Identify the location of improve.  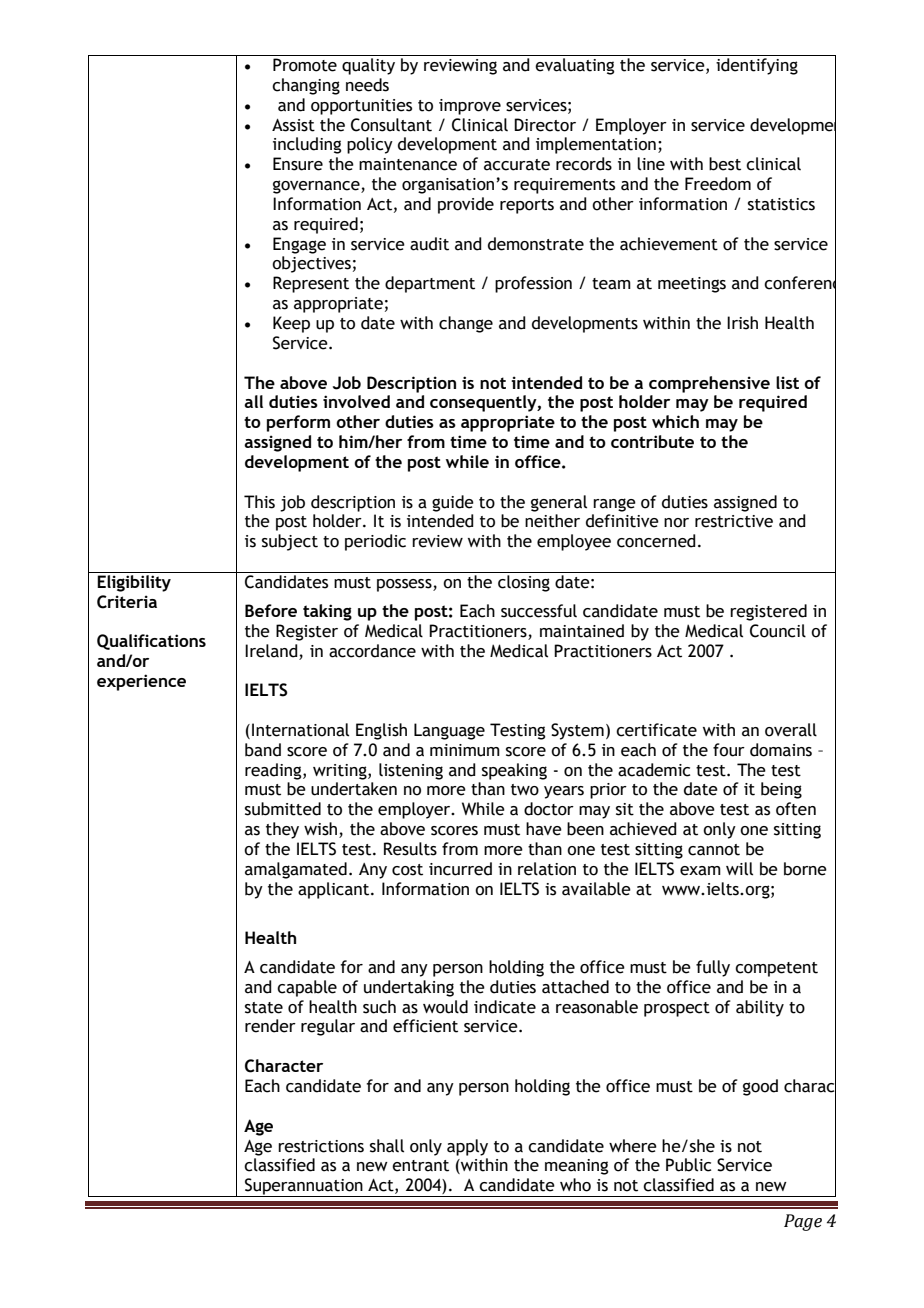
(470, 107).
